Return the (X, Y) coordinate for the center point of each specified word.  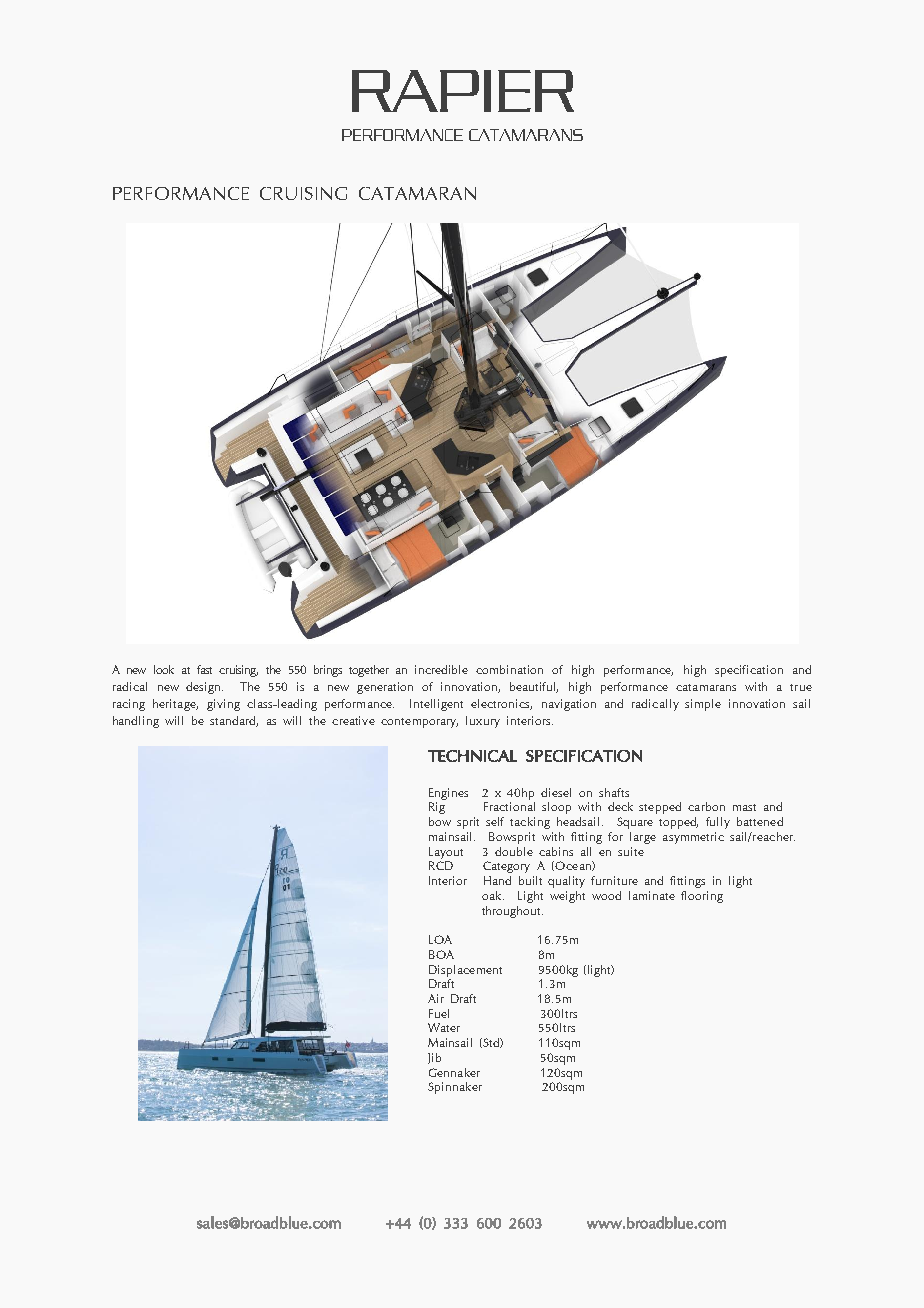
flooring (702, 897)
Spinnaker (455, 1088)
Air (436, 998)
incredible (441, 669)
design (204, 688)
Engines (448, 794)
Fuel (439, 1013)
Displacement (465, 971)
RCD (441, 865)
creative (353, 720)
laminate (652, 895)
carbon (706, 806)
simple (703, 705)
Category (506, 867)
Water (444, 1027)
